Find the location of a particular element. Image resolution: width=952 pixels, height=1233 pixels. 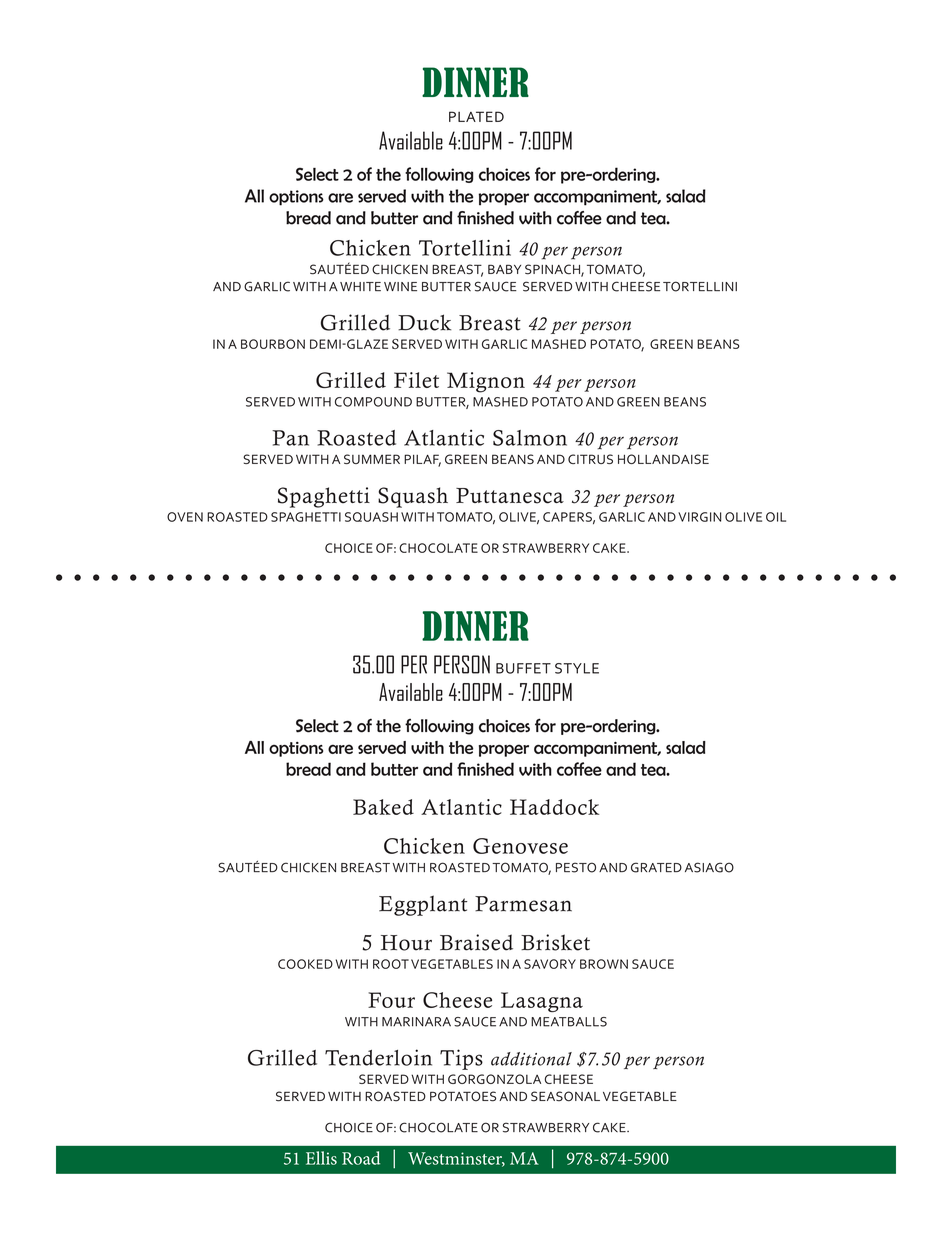

BABY is located at coordinates (504, 269).
